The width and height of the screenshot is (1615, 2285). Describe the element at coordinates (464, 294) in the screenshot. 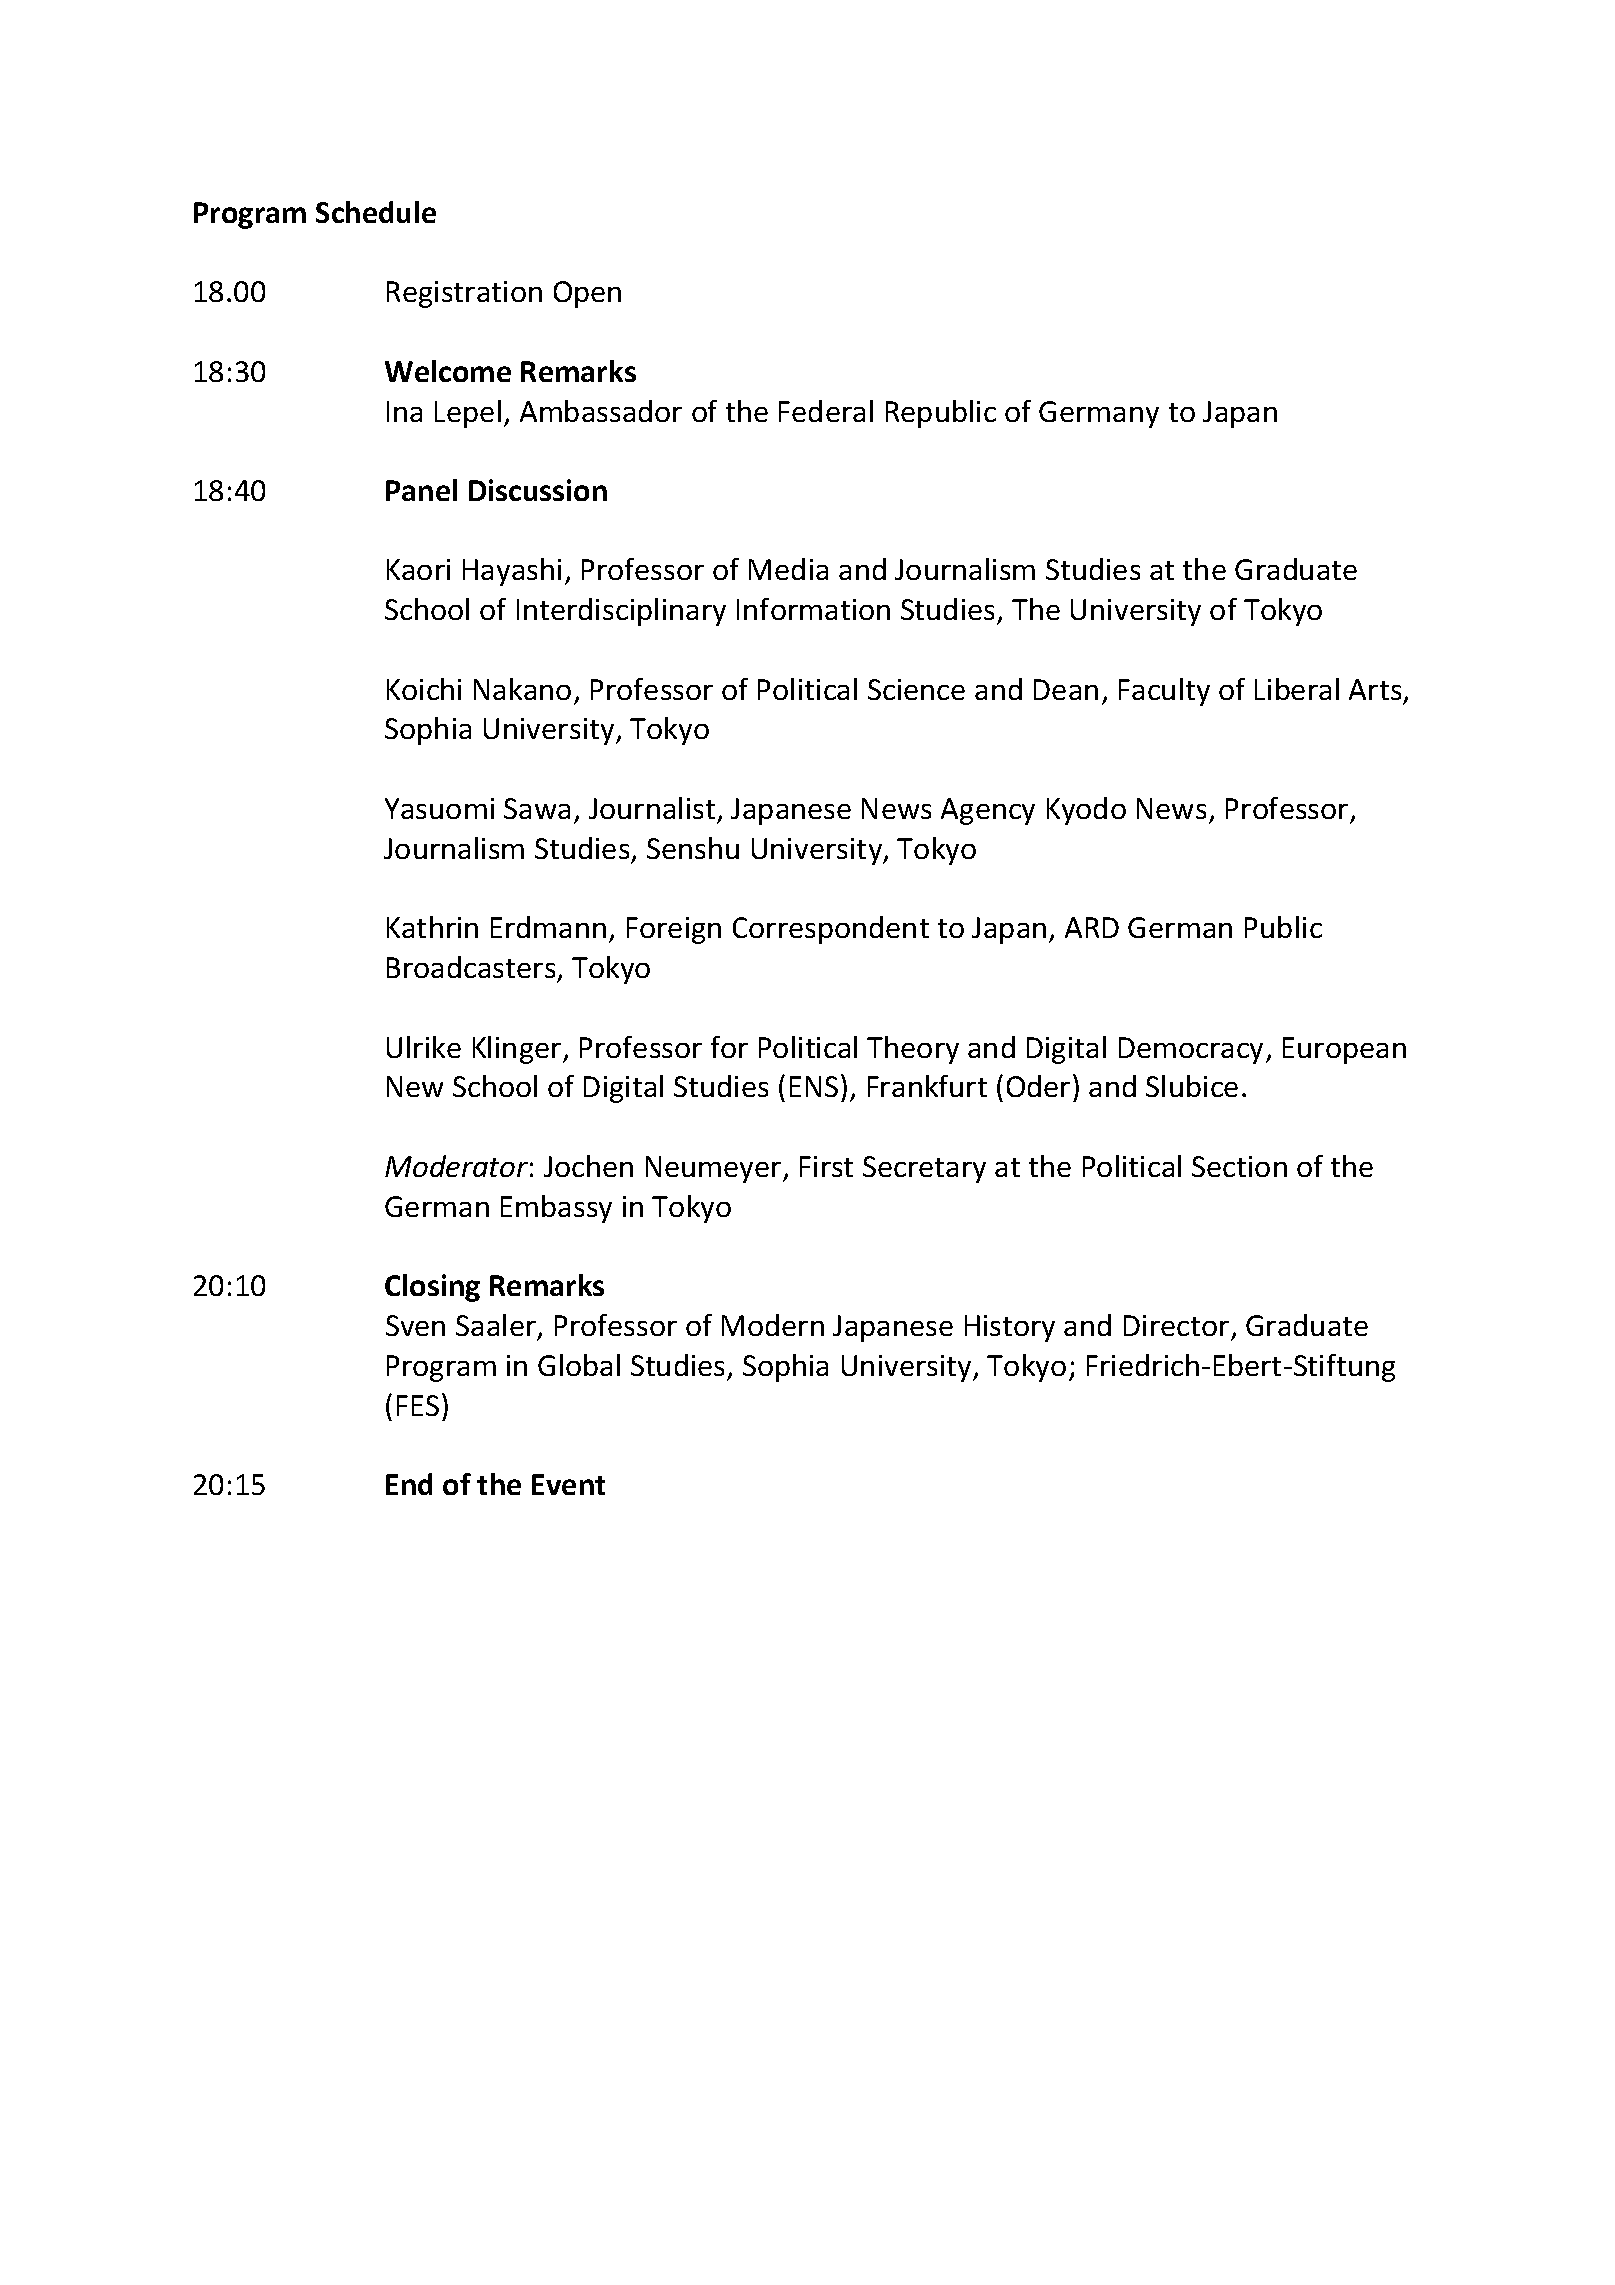

I see `Registration` at that location.
